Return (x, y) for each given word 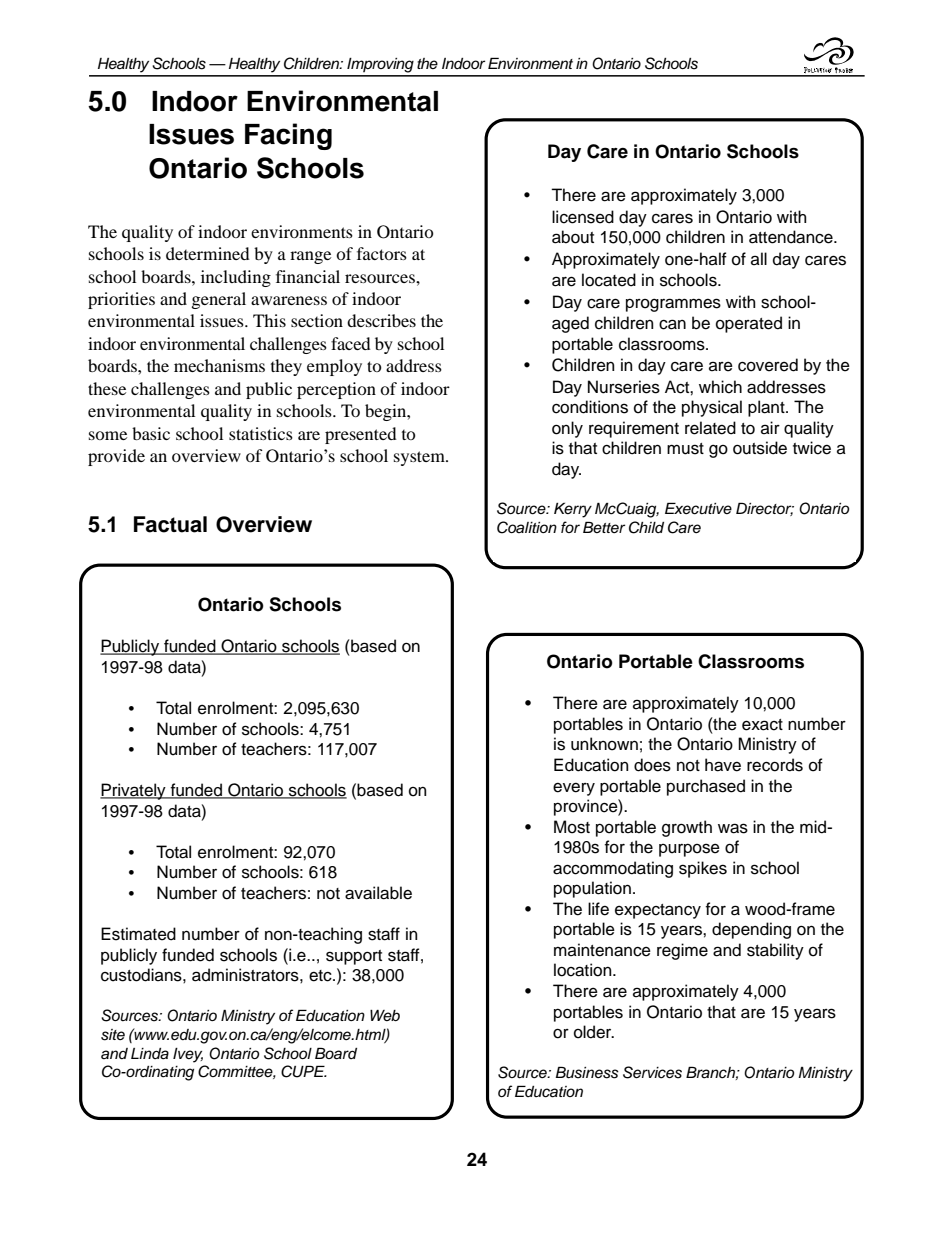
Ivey (188, 1055)
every (574, 789)
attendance (792, 237)
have (723, 765)
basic (151, 433)
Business (587, 1072)
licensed (583, 217)
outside (760, 448)
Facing (288, 136)
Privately (134, 791)
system (420, 458)
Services (652, 1072)
